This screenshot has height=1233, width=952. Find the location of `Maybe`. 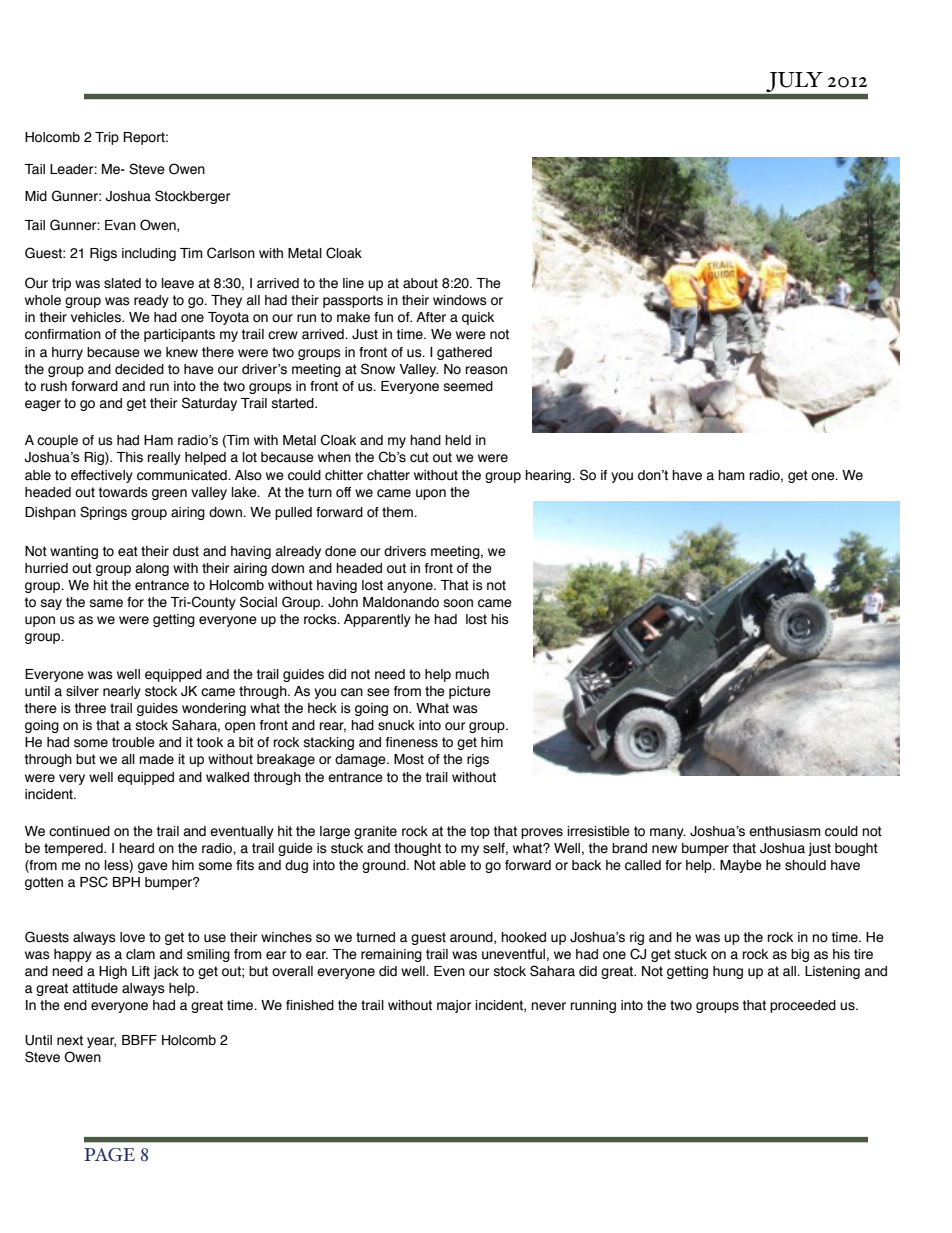

Maybe is located at coordinates (741, 866).
